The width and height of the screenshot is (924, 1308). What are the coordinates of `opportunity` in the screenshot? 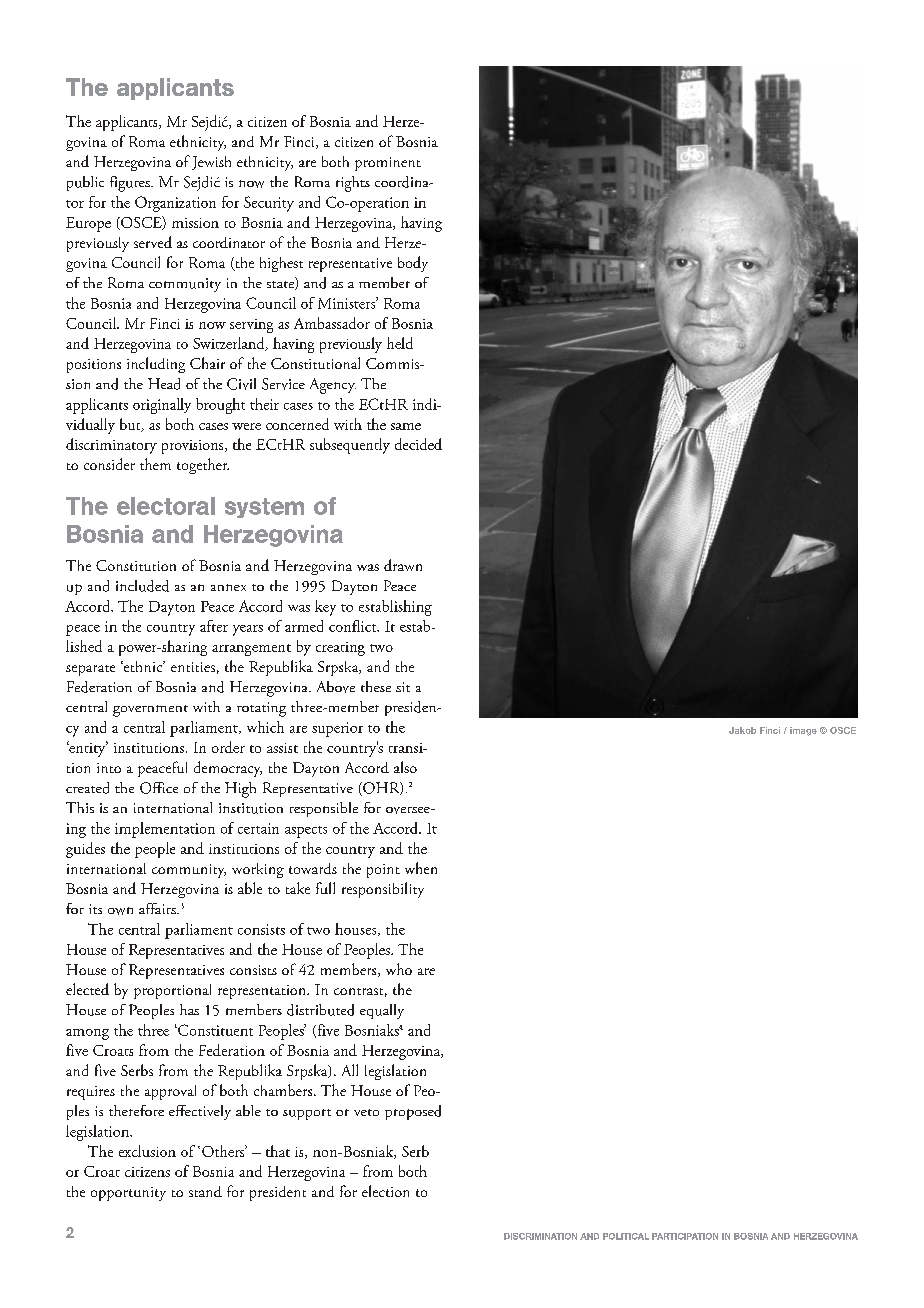 It's located at (128, 1194).
